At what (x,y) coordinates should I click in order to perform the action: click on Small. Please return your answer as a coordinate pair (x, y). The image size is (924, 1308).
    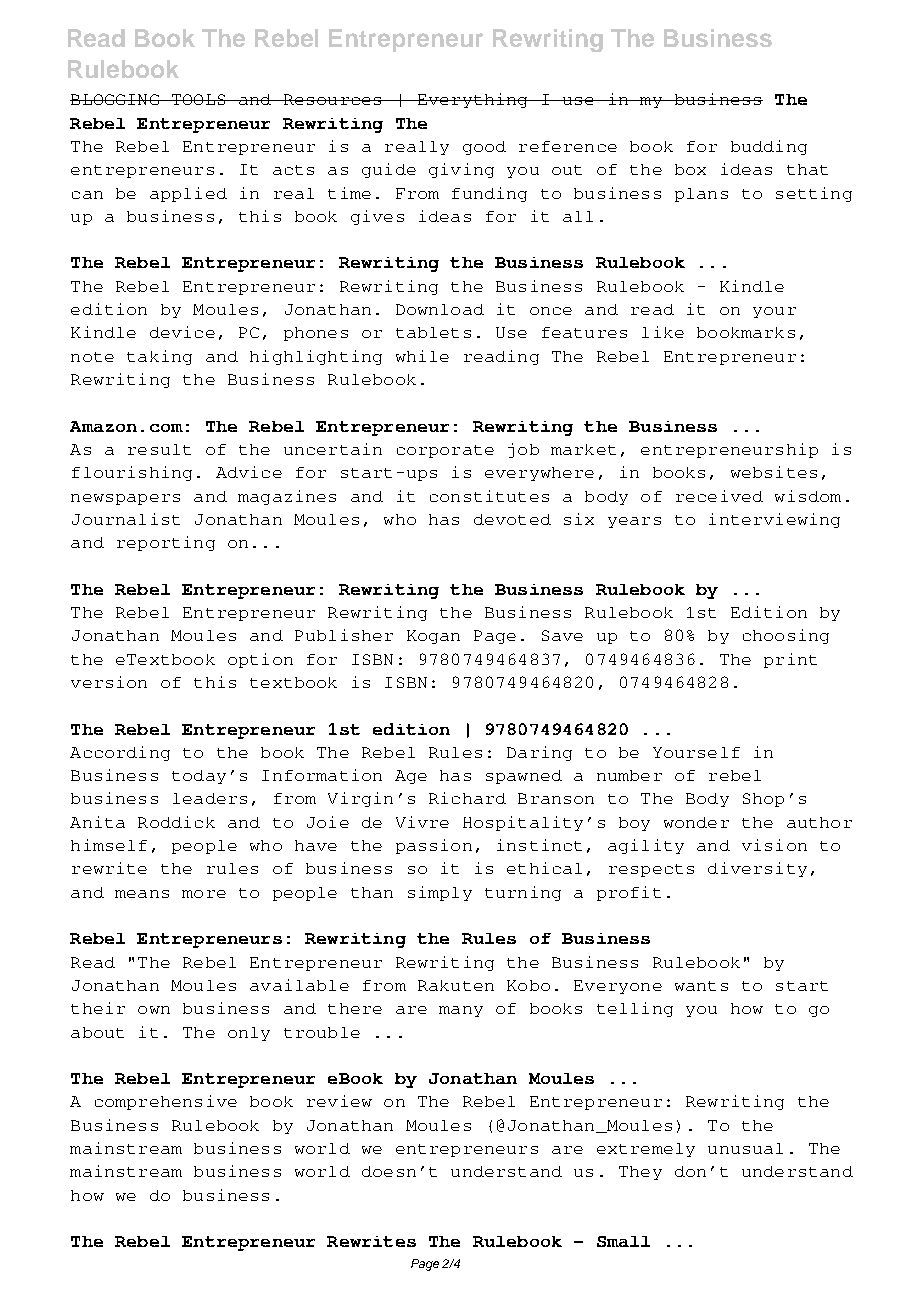
    Looking at the image, I should click on (623, 1241).
